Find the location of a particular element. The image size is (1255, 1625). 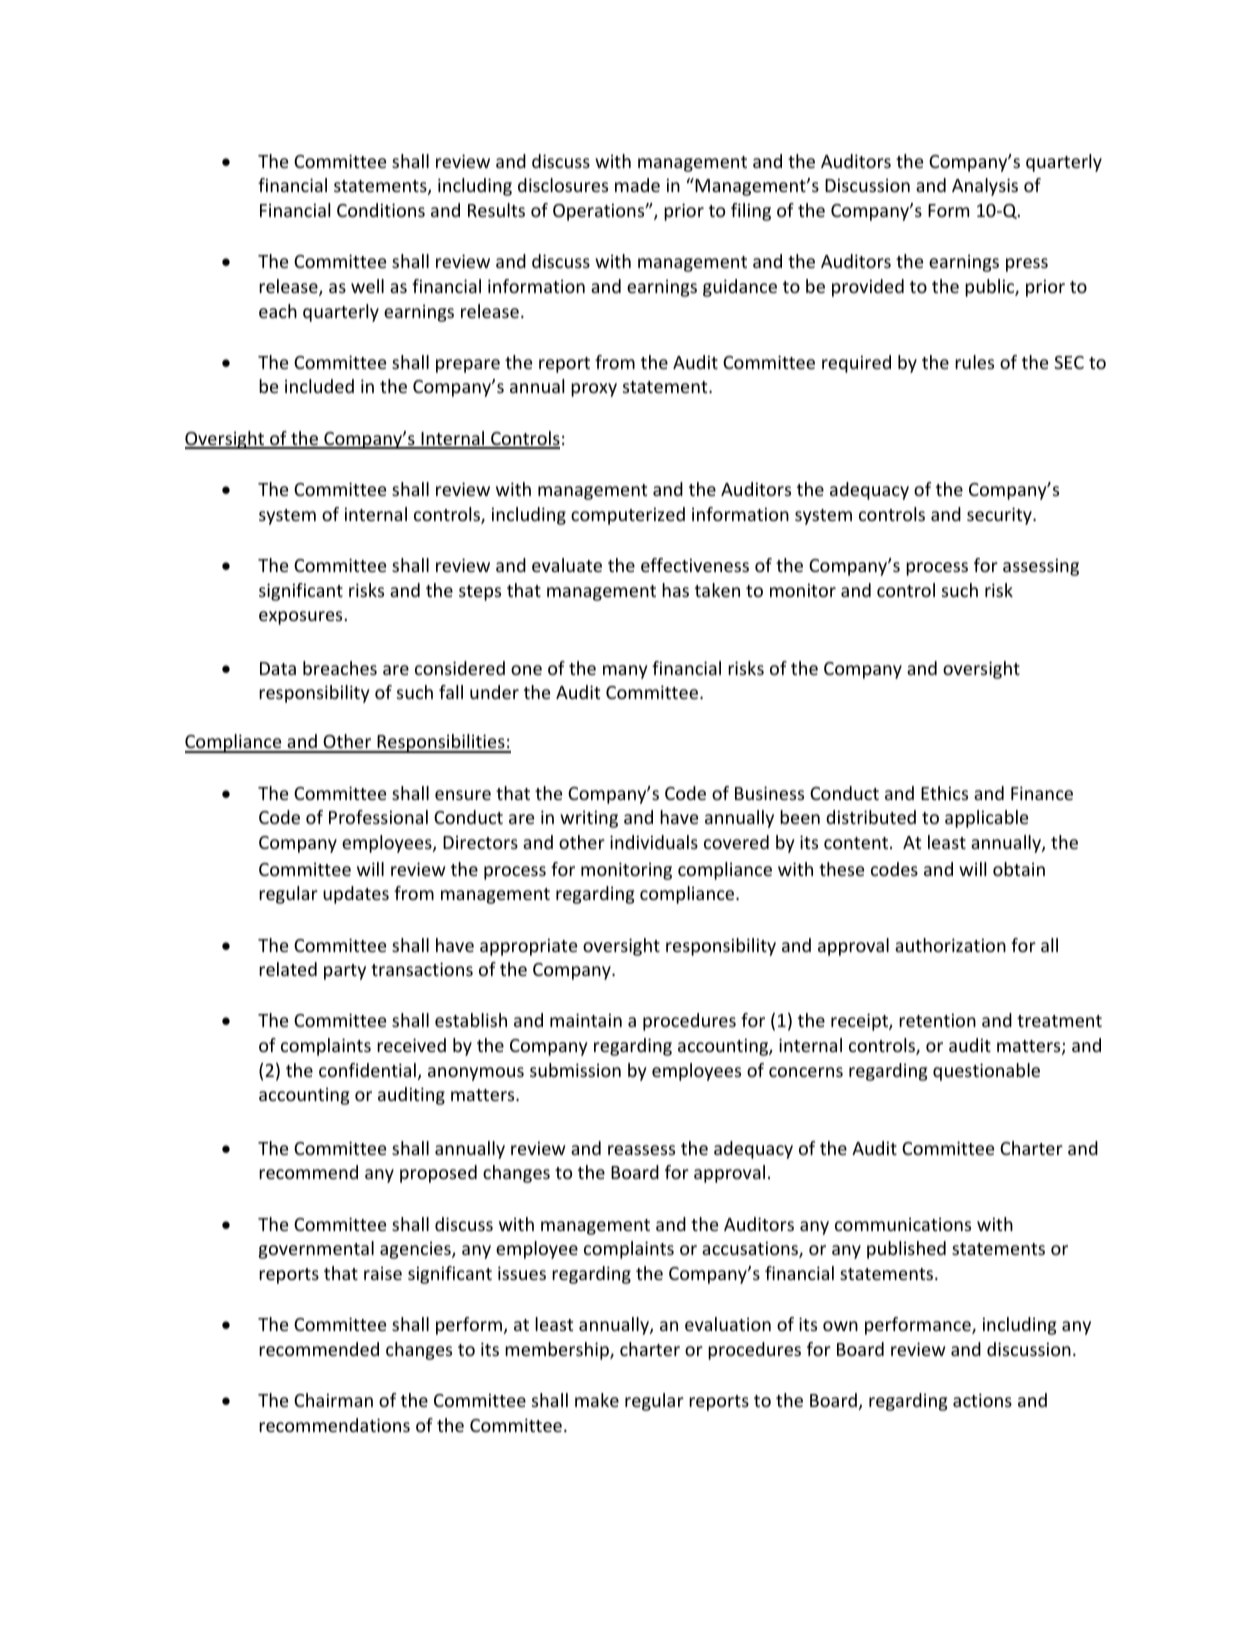

made is located at coordinates (637, 185).
